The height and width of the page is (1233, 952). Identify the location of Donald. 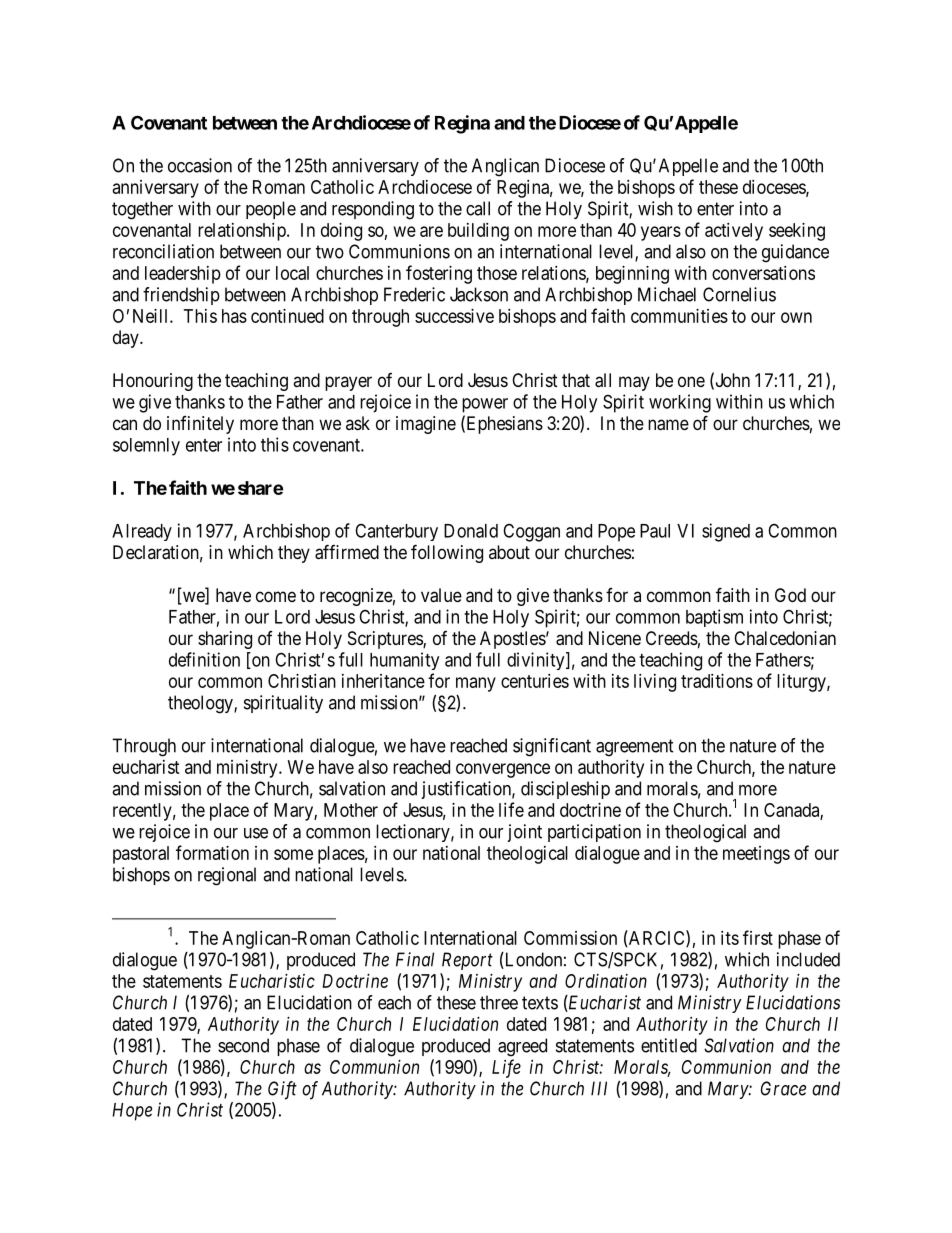
(471, 531).
